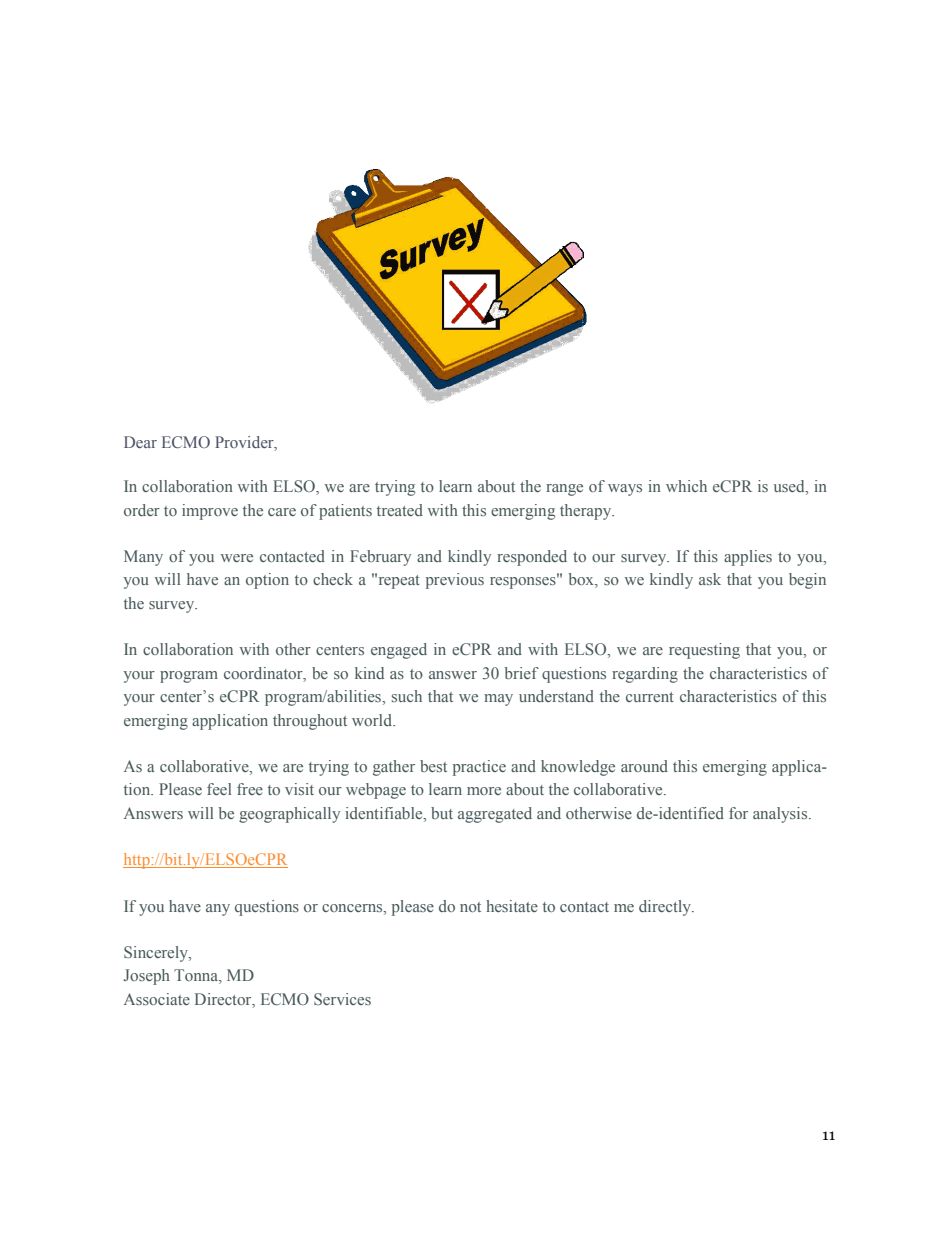 This screenshot has width=952, height=1233. What do you see at coordinates (147, 977) in the screenshot?
I see `Joseph` at bounding box center [147, 977].
